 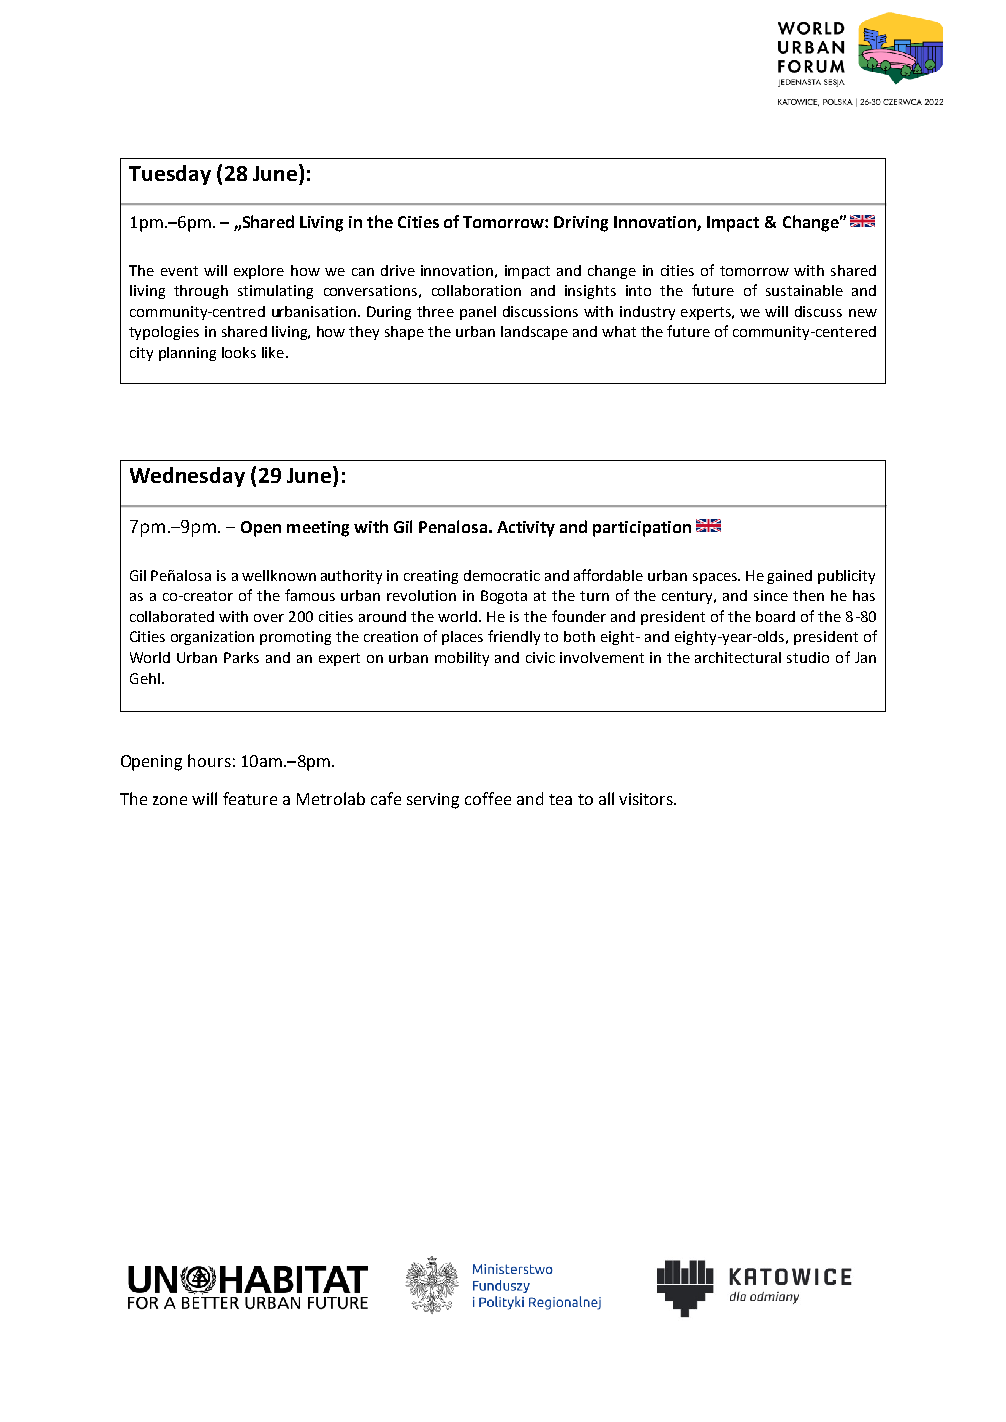 What do you see at coordinates (642, 529) in the screenshot?
I see `participation` at bounding box center [642, 529].
